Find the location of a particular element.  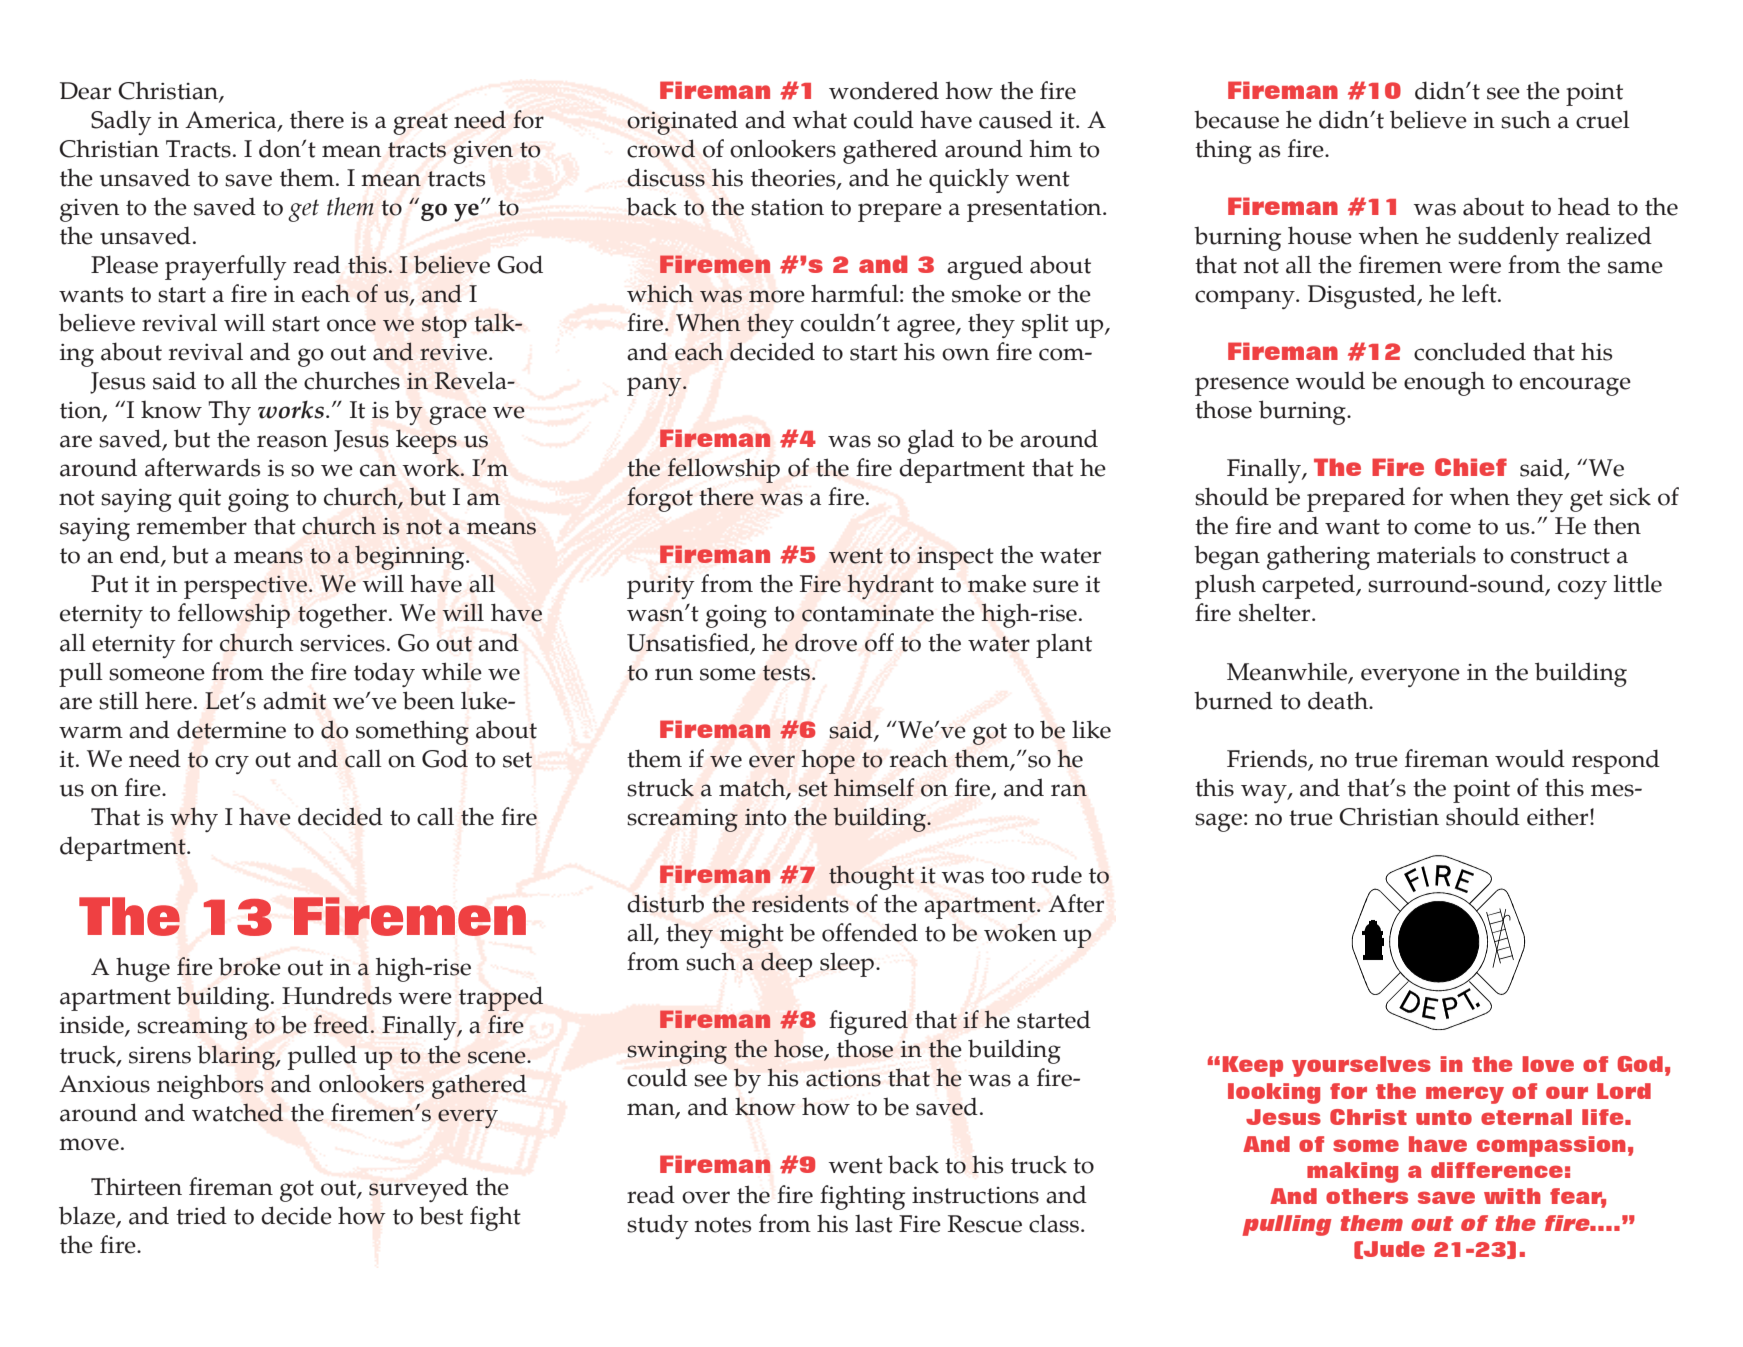

cruel is located at coordinates (1603, 119).
